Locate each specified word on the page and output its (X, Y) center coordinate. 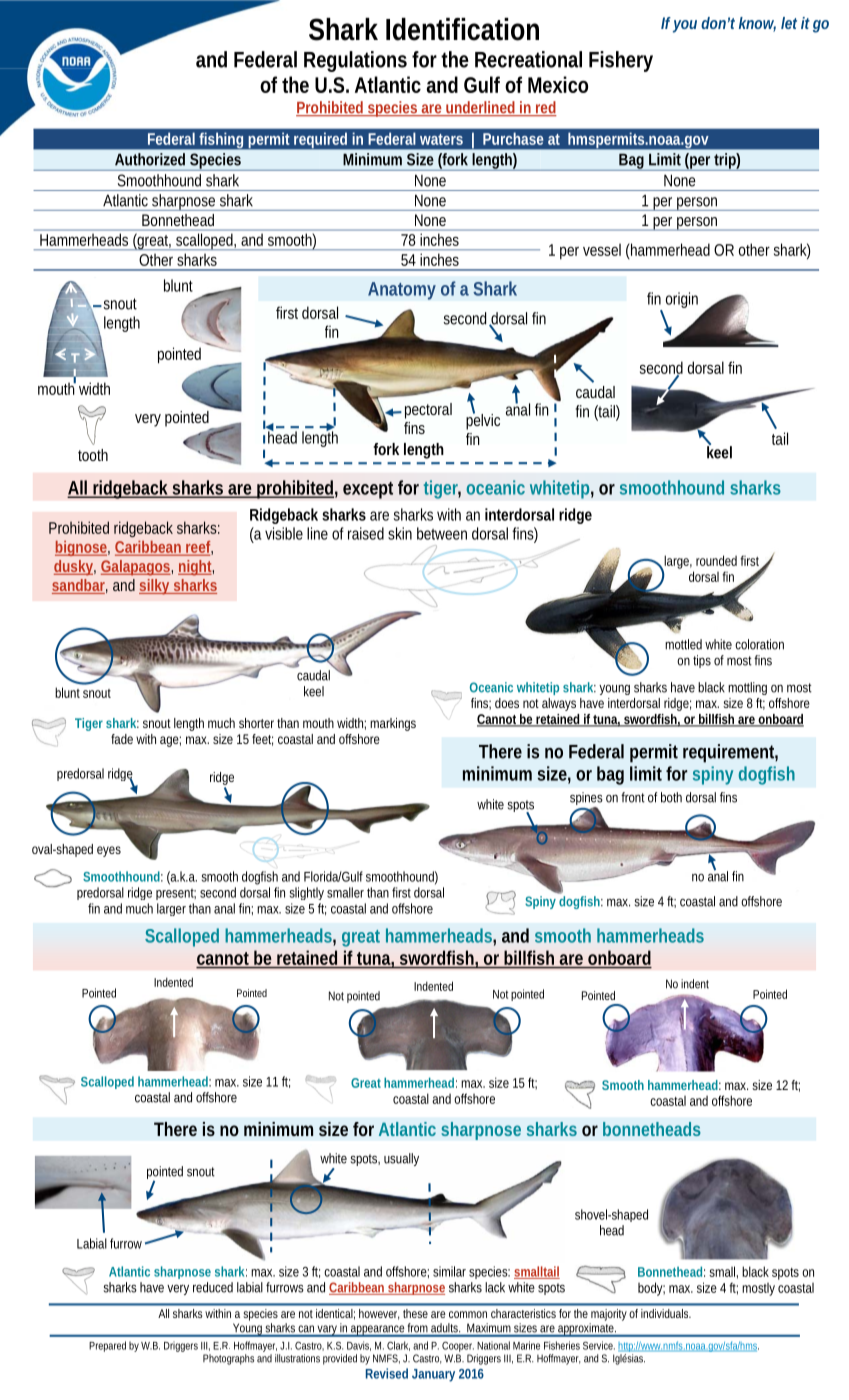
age (170, 741)
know (757, 24)
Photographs (228, 1359)
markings (393, 724)
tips (702, 661)
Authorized (150, 159)
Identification (462, 29)
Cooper (458, 1346)
